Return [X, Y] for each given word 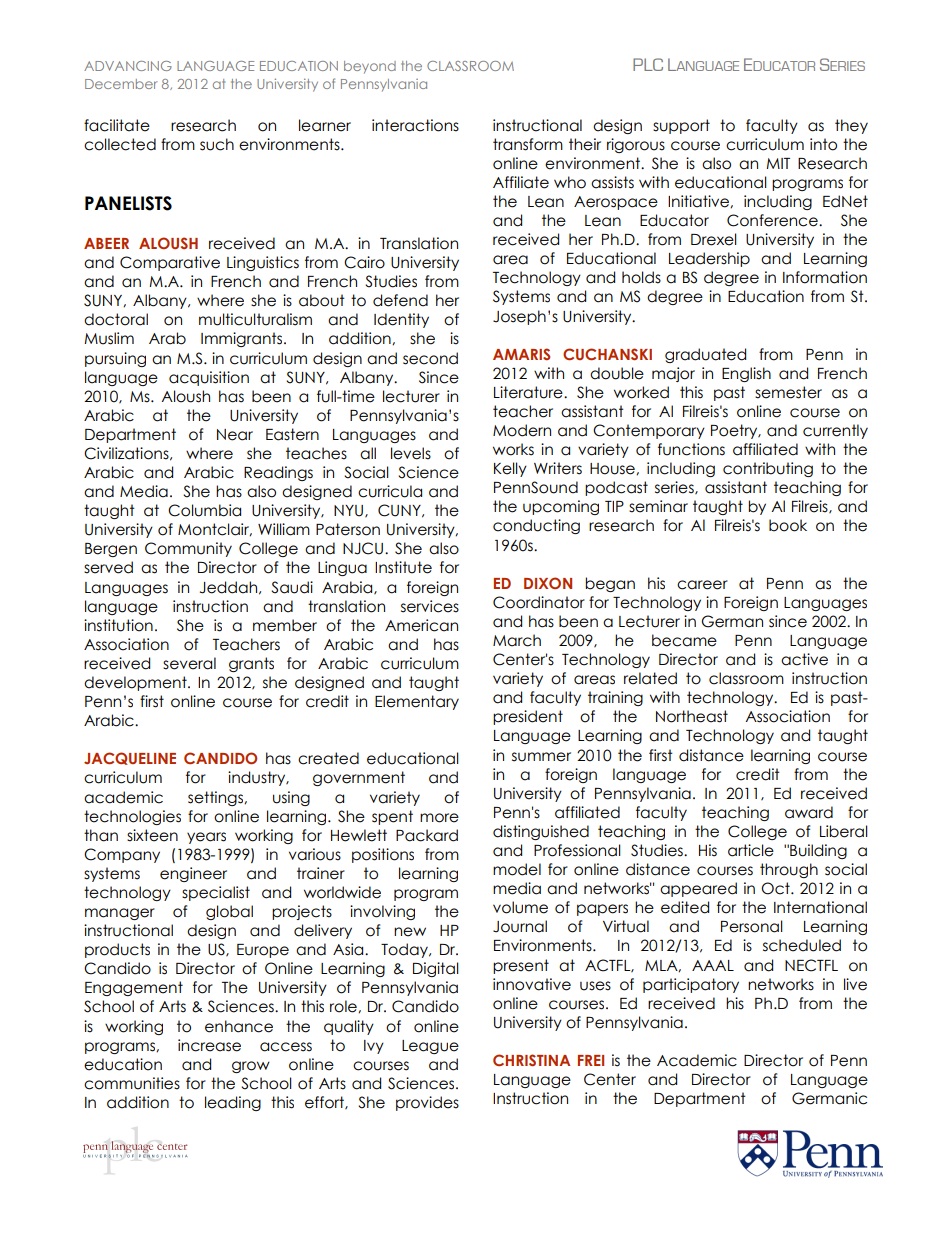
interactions [415, 125]
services [430, 606]
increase [209, 1045]
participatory [691, 985]
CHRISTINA [531, 1060]
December [121, 84]
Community [188, 549]
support [681, 126]
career [702, 585]
